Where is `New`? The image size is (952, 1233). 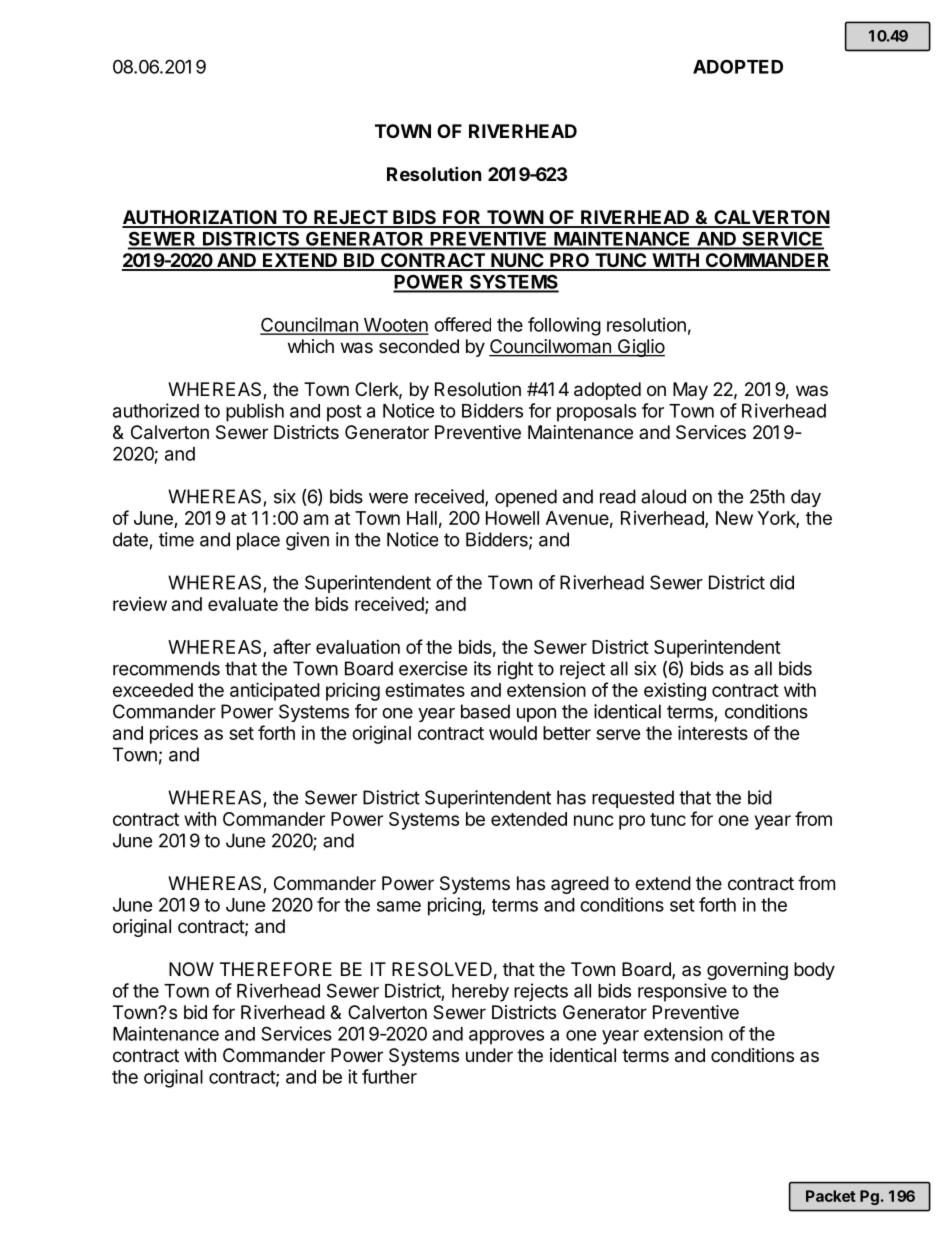
New is located at coordinates (734, 518).
